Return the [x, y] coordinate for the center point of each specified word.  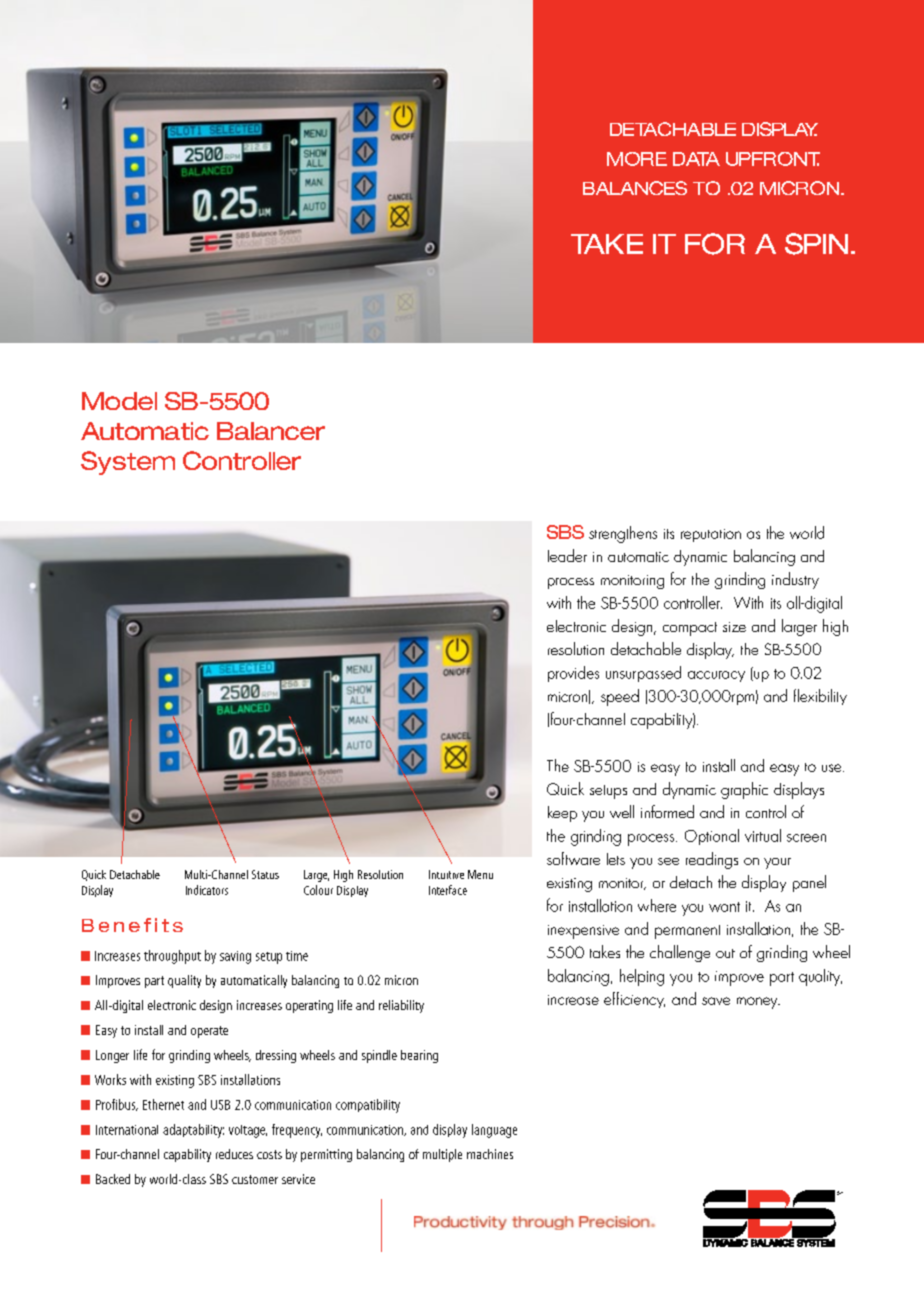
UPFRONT [773, 159]
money [758, 1003]
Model [119, 401]
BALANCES [635, 188]
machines [490, 1154]
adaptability [193, 1131]
